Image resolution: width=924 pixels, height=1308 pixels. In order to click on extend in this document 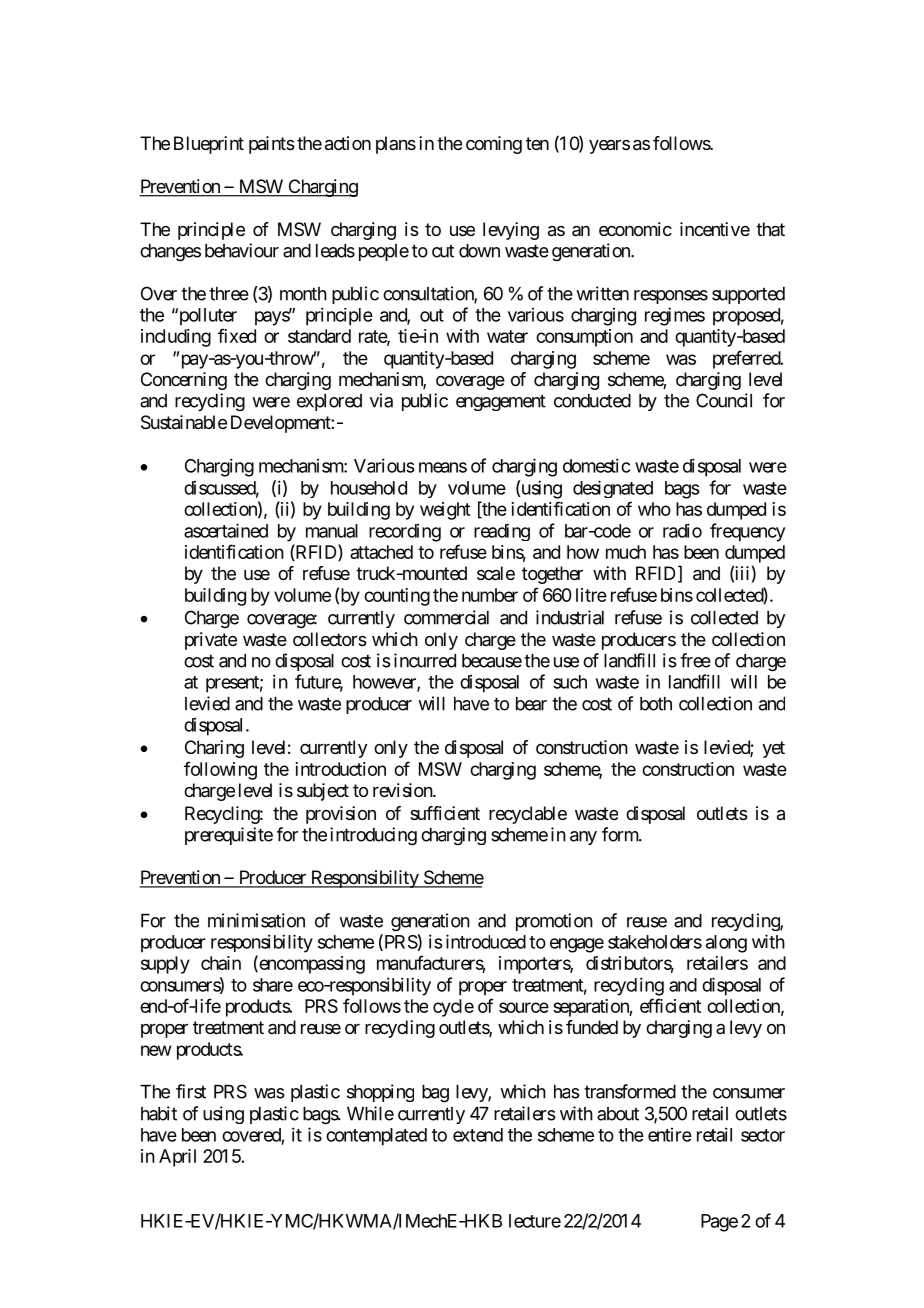, I will do `click(478, 1135)`.
